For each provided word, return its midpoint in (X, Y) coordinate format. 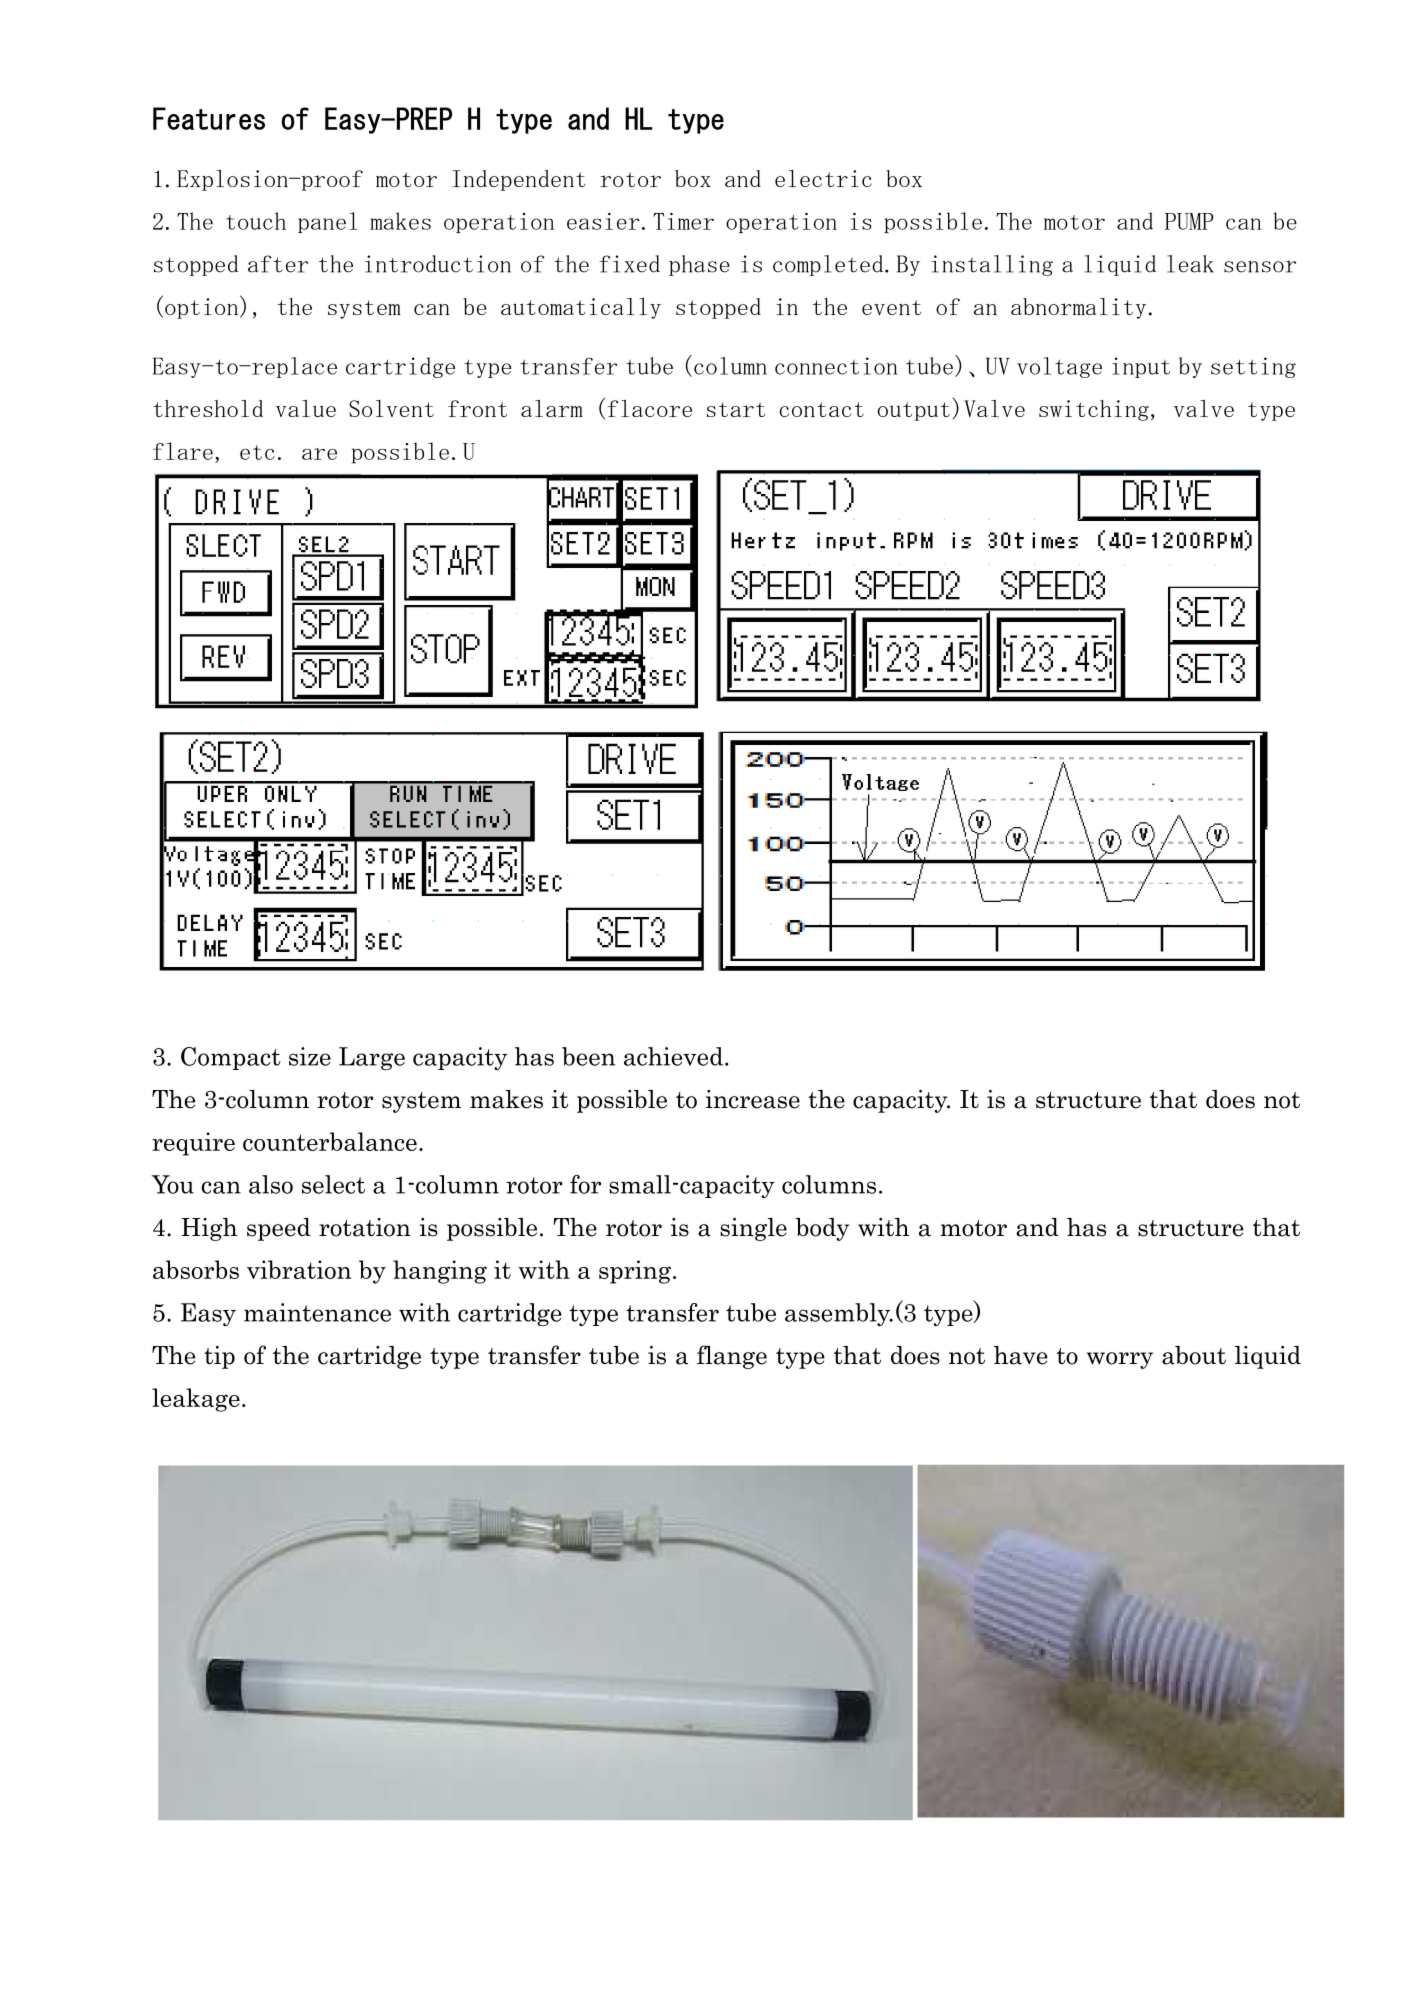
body (822, 1229)
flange (732, 1357)
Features (209, 118)
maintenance (317, 1312)
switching (1094, 410)
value (306, 408)
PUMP (1189, 221)
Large (372, 1058)
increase (753, 1099)
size (310, 1056)
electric (823, 178)
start (736, 409)
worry (1120, 1360)
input (1141, 367)
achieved (673, 1056)
